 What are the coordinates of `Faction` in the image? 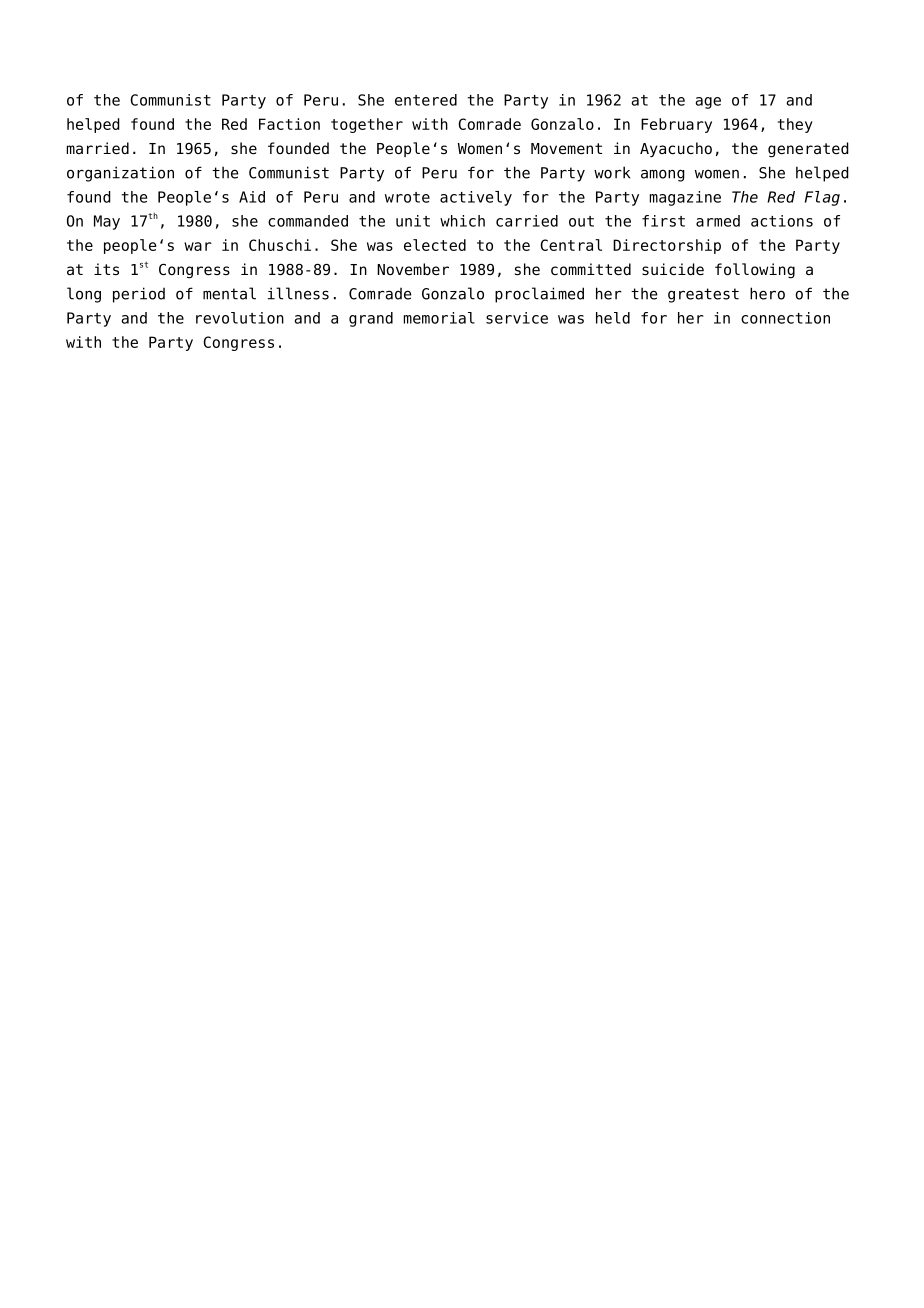 It's located at (289, 124).
